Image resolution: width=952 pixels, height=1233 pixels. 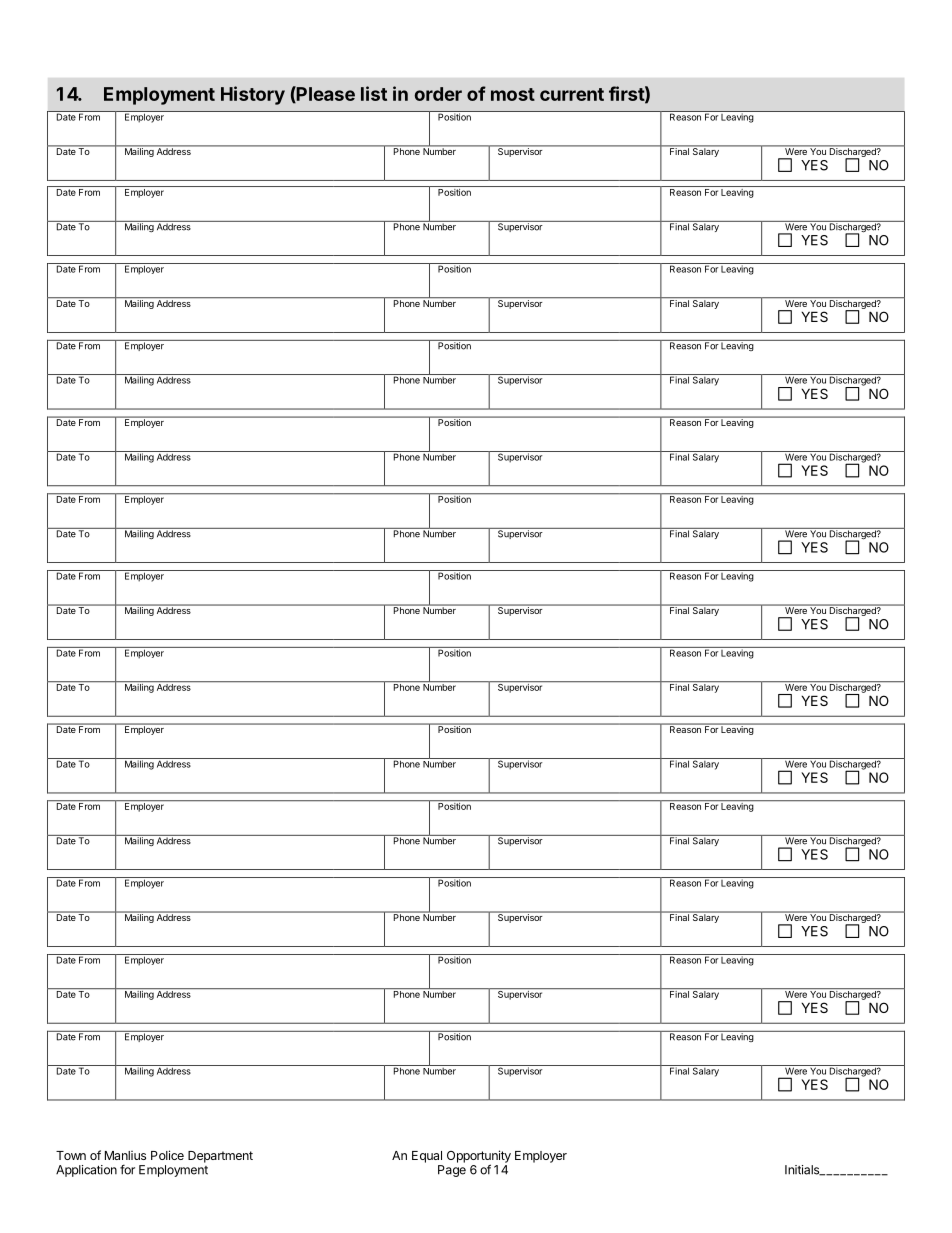 What do you see at coordinates (167, 1155) in the document?
I see `Police` at bounding box center [167, 1155].
